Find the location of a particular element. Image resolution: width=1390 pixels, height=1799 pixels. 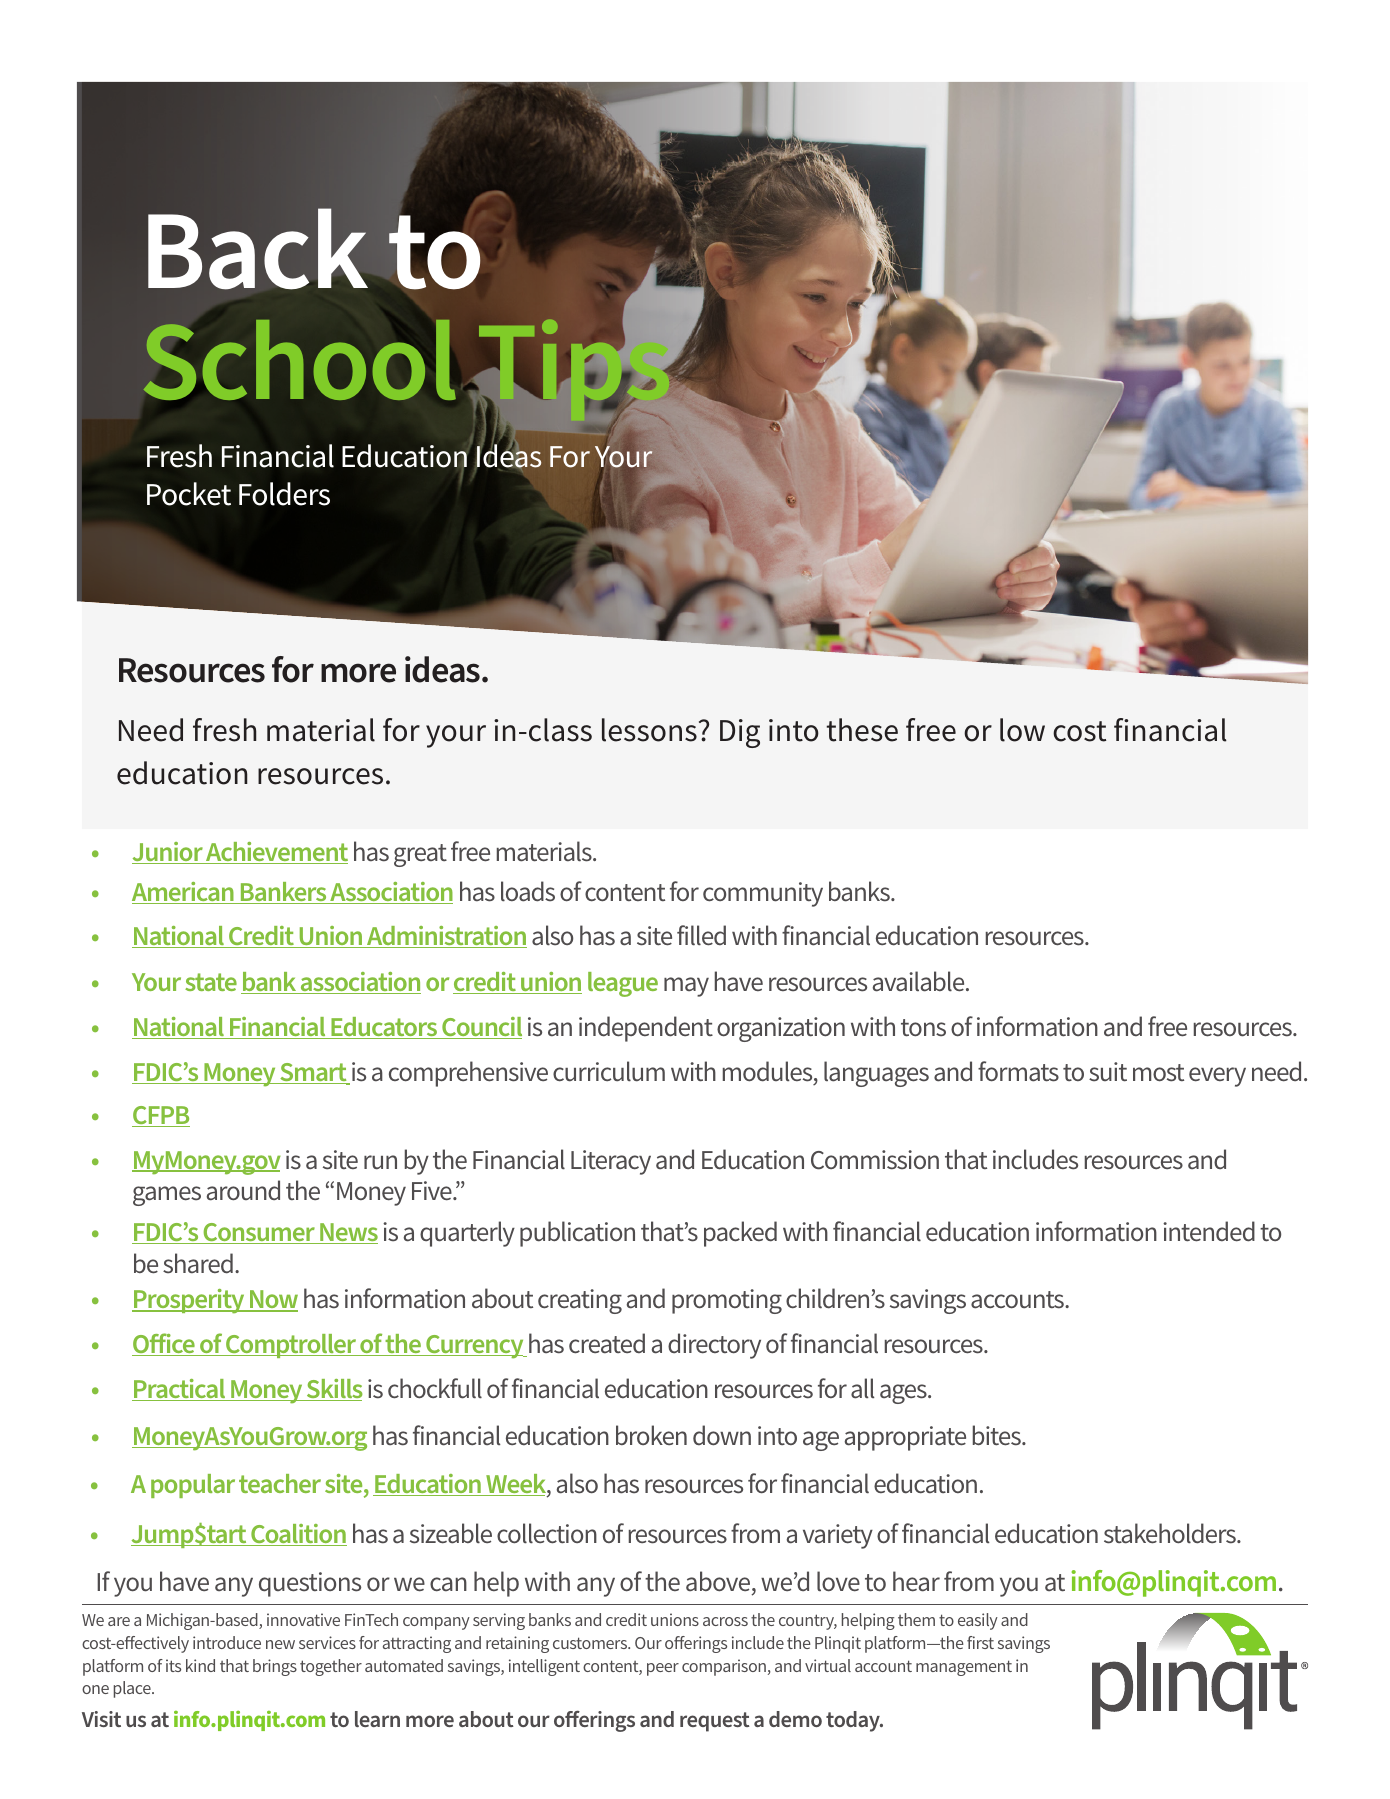

these is located at coordinates (862, 730).
